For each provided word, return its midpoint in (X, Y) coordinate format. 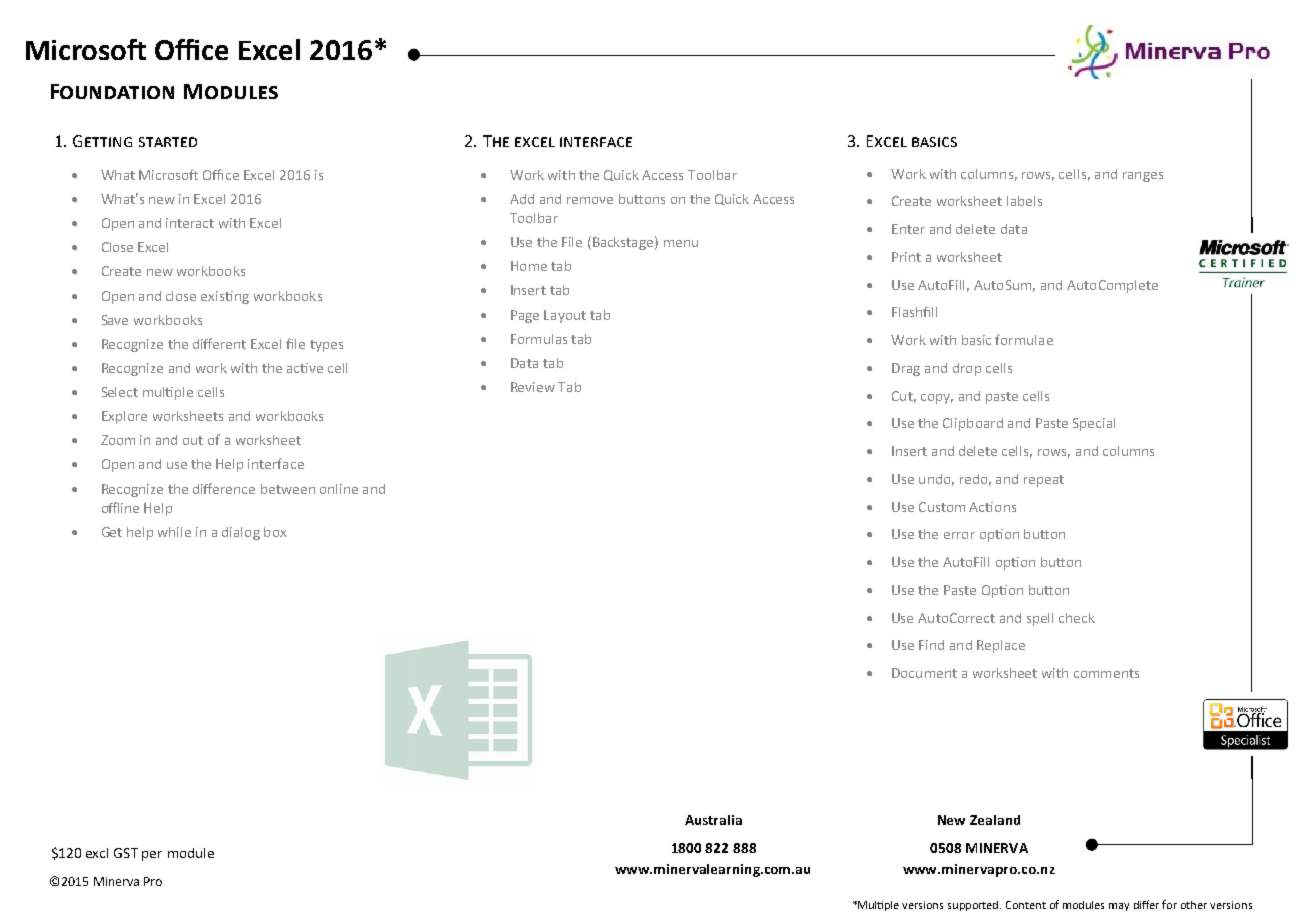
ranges (1143, 177)
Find (931, 645)
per (152, 856)
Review (533, 387)
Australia (713, 820)
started (168, 142)
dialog (241, 533)
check (1077, 618)
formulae (1024, 339)
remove (590, 200)
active (305, 368)
